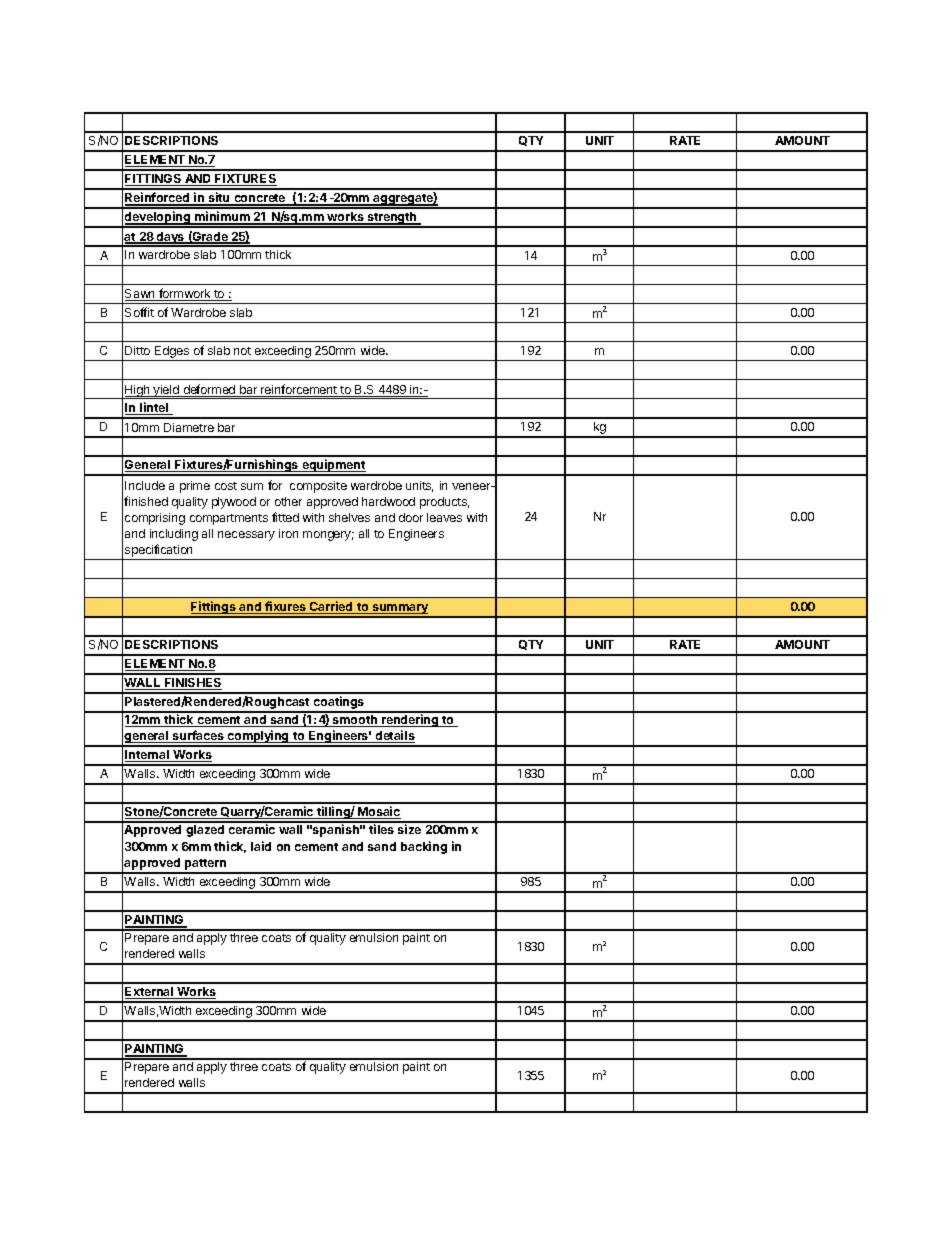 The width and height of the document is (952, 1233). What do you see at coordinates (150, 993) in the document?
I see `External` at bounding box center [150, 993].
